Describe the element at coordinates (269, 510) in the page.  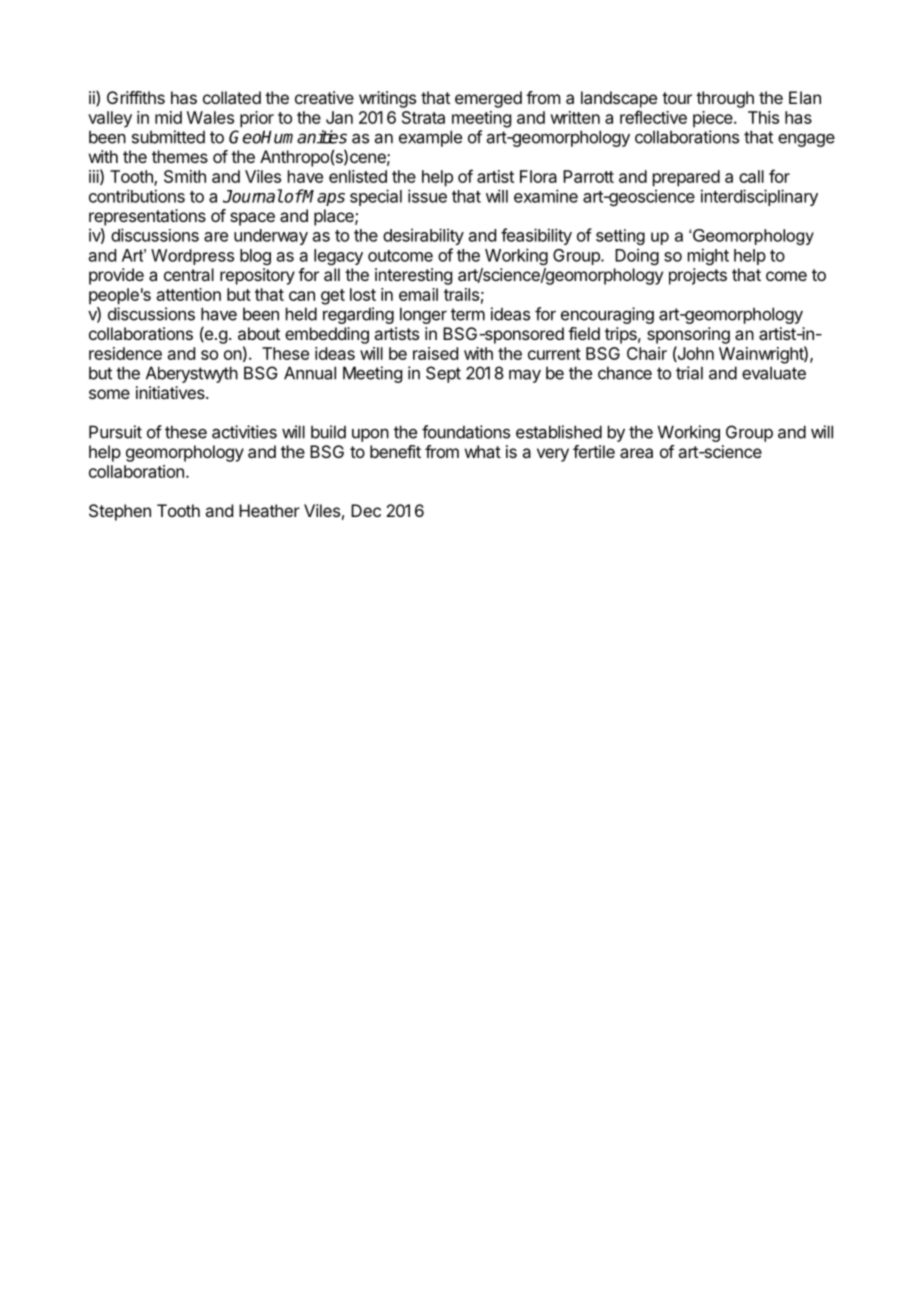
I see `Heather` at that location.
